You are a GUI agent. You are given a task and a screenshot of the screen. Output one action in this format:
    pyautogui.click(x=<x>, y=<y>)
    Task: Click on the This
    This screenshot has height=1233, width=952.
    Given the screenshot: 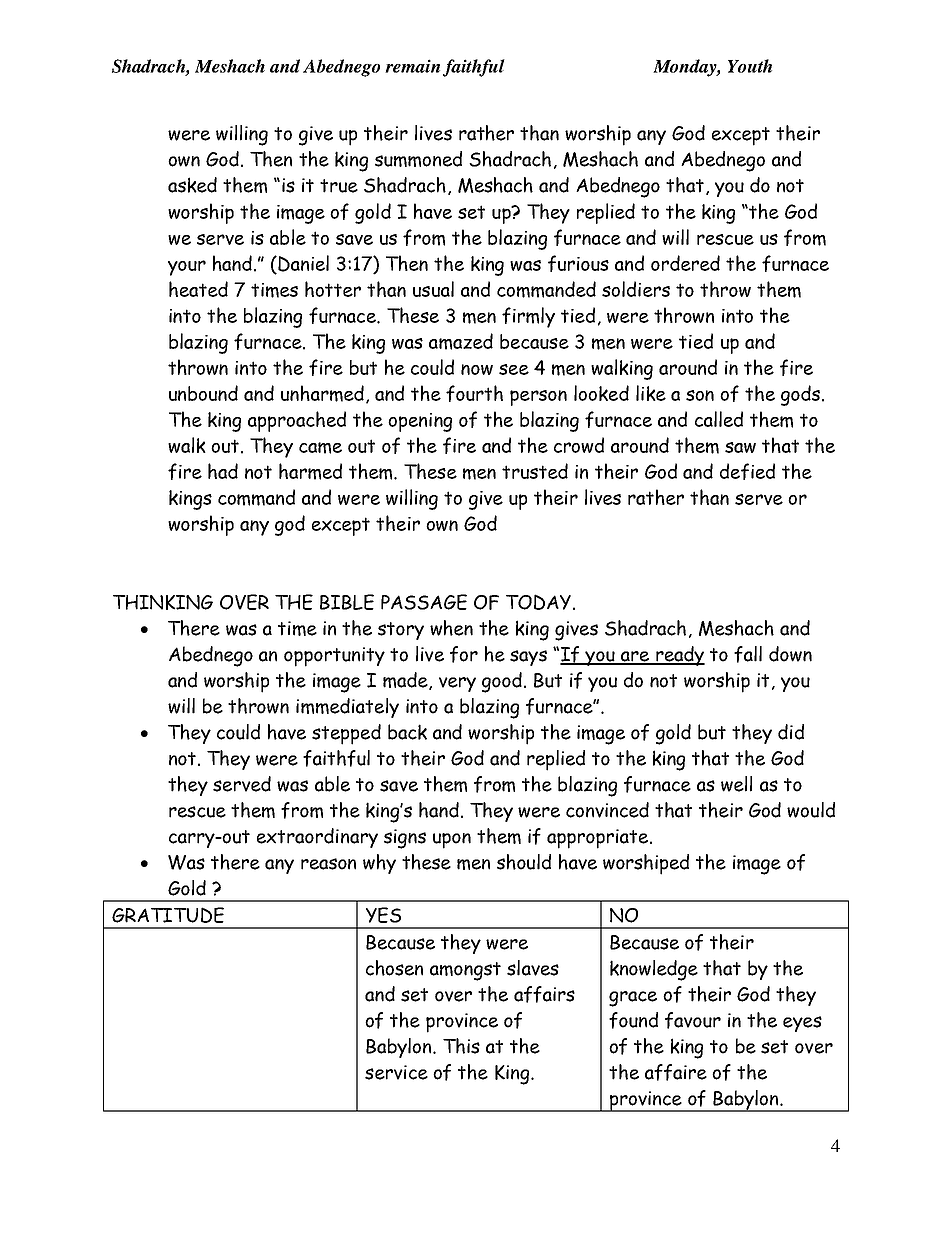 What is the action you would take?
    pyautogui.click(x=461, y=1046)
